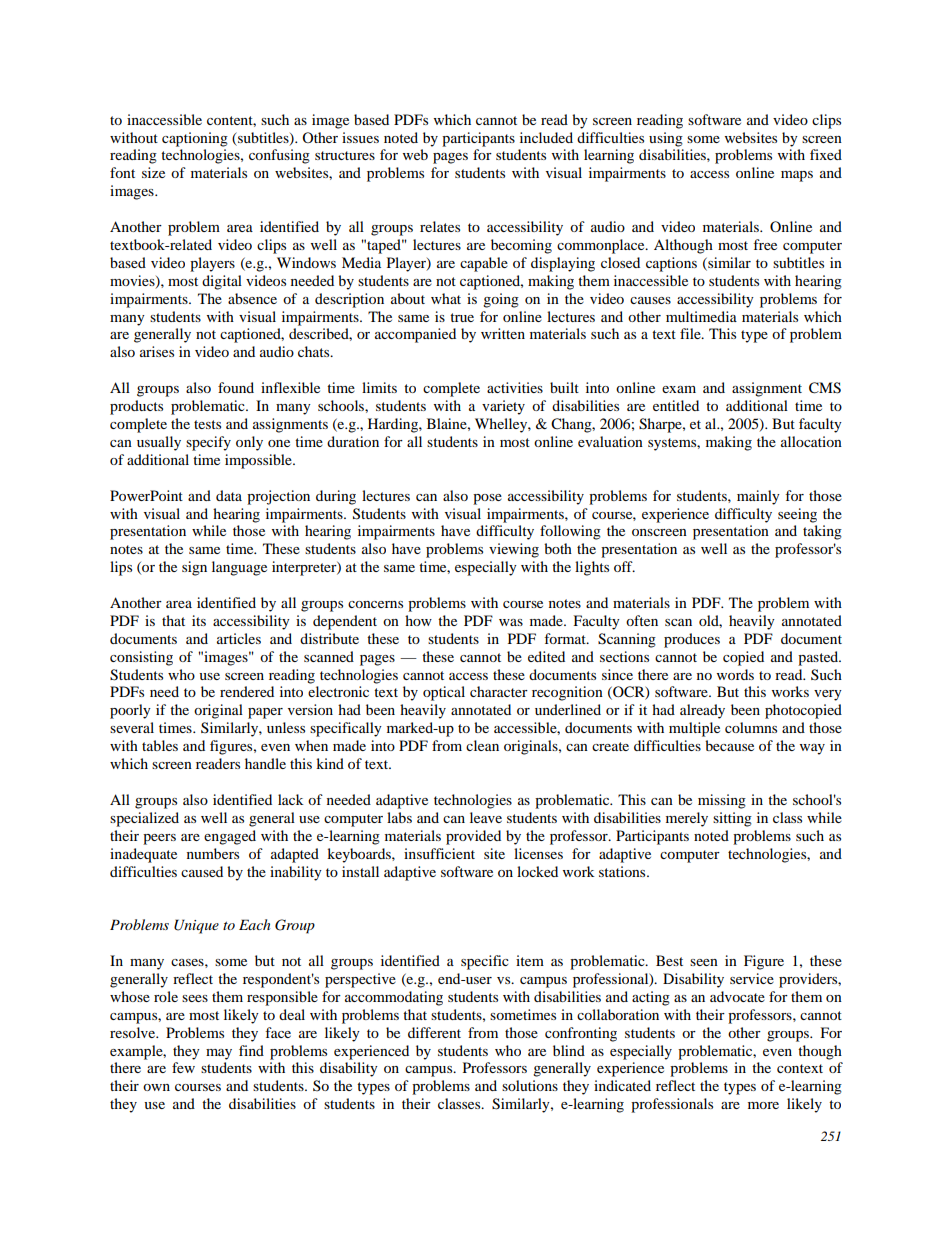  Describe the element at coordinates (530, 1085) in the image. I see `solutions` at that location.
